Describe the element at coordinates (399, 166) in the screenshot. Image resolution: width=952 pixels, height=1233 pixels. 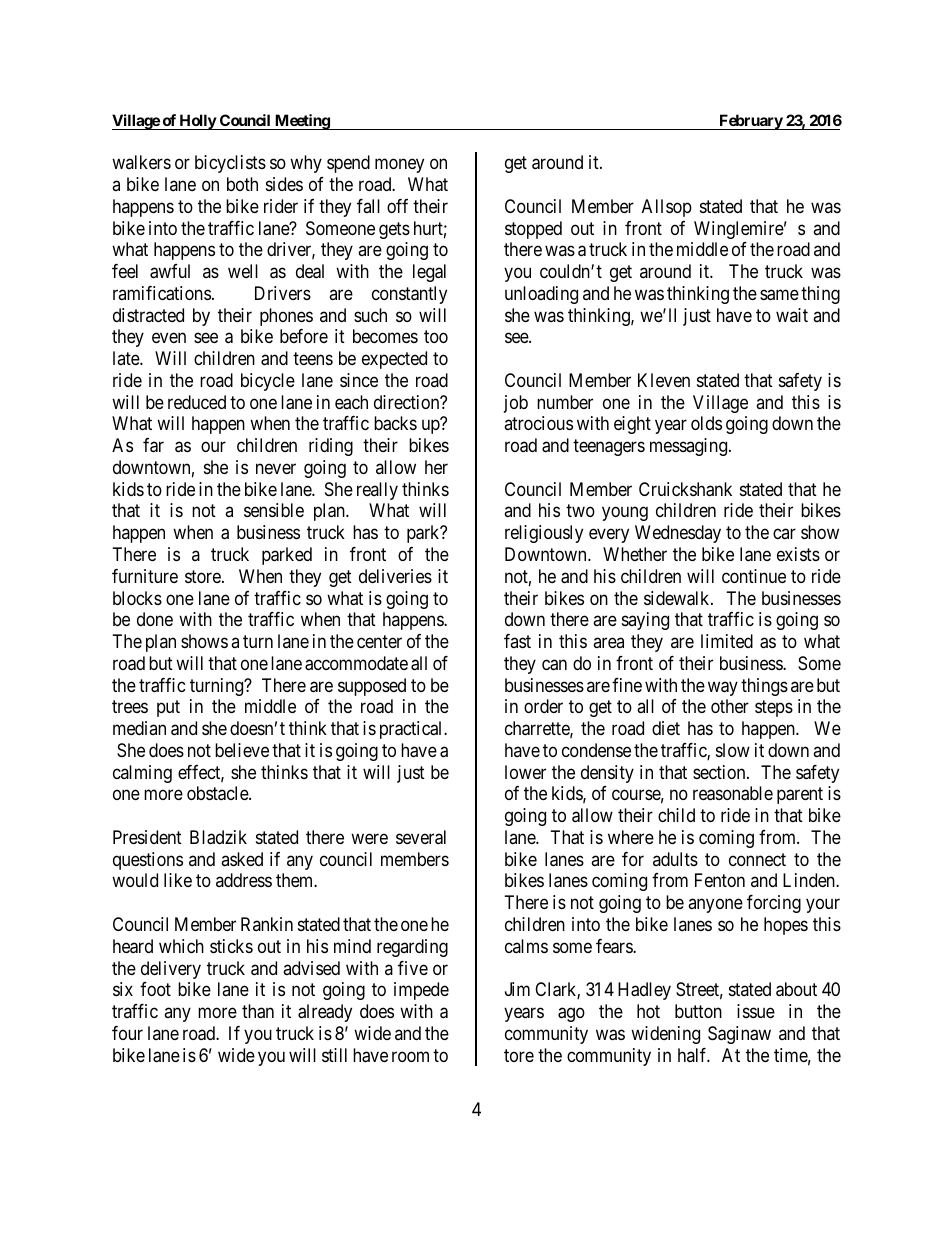
I see `money` at that location.
